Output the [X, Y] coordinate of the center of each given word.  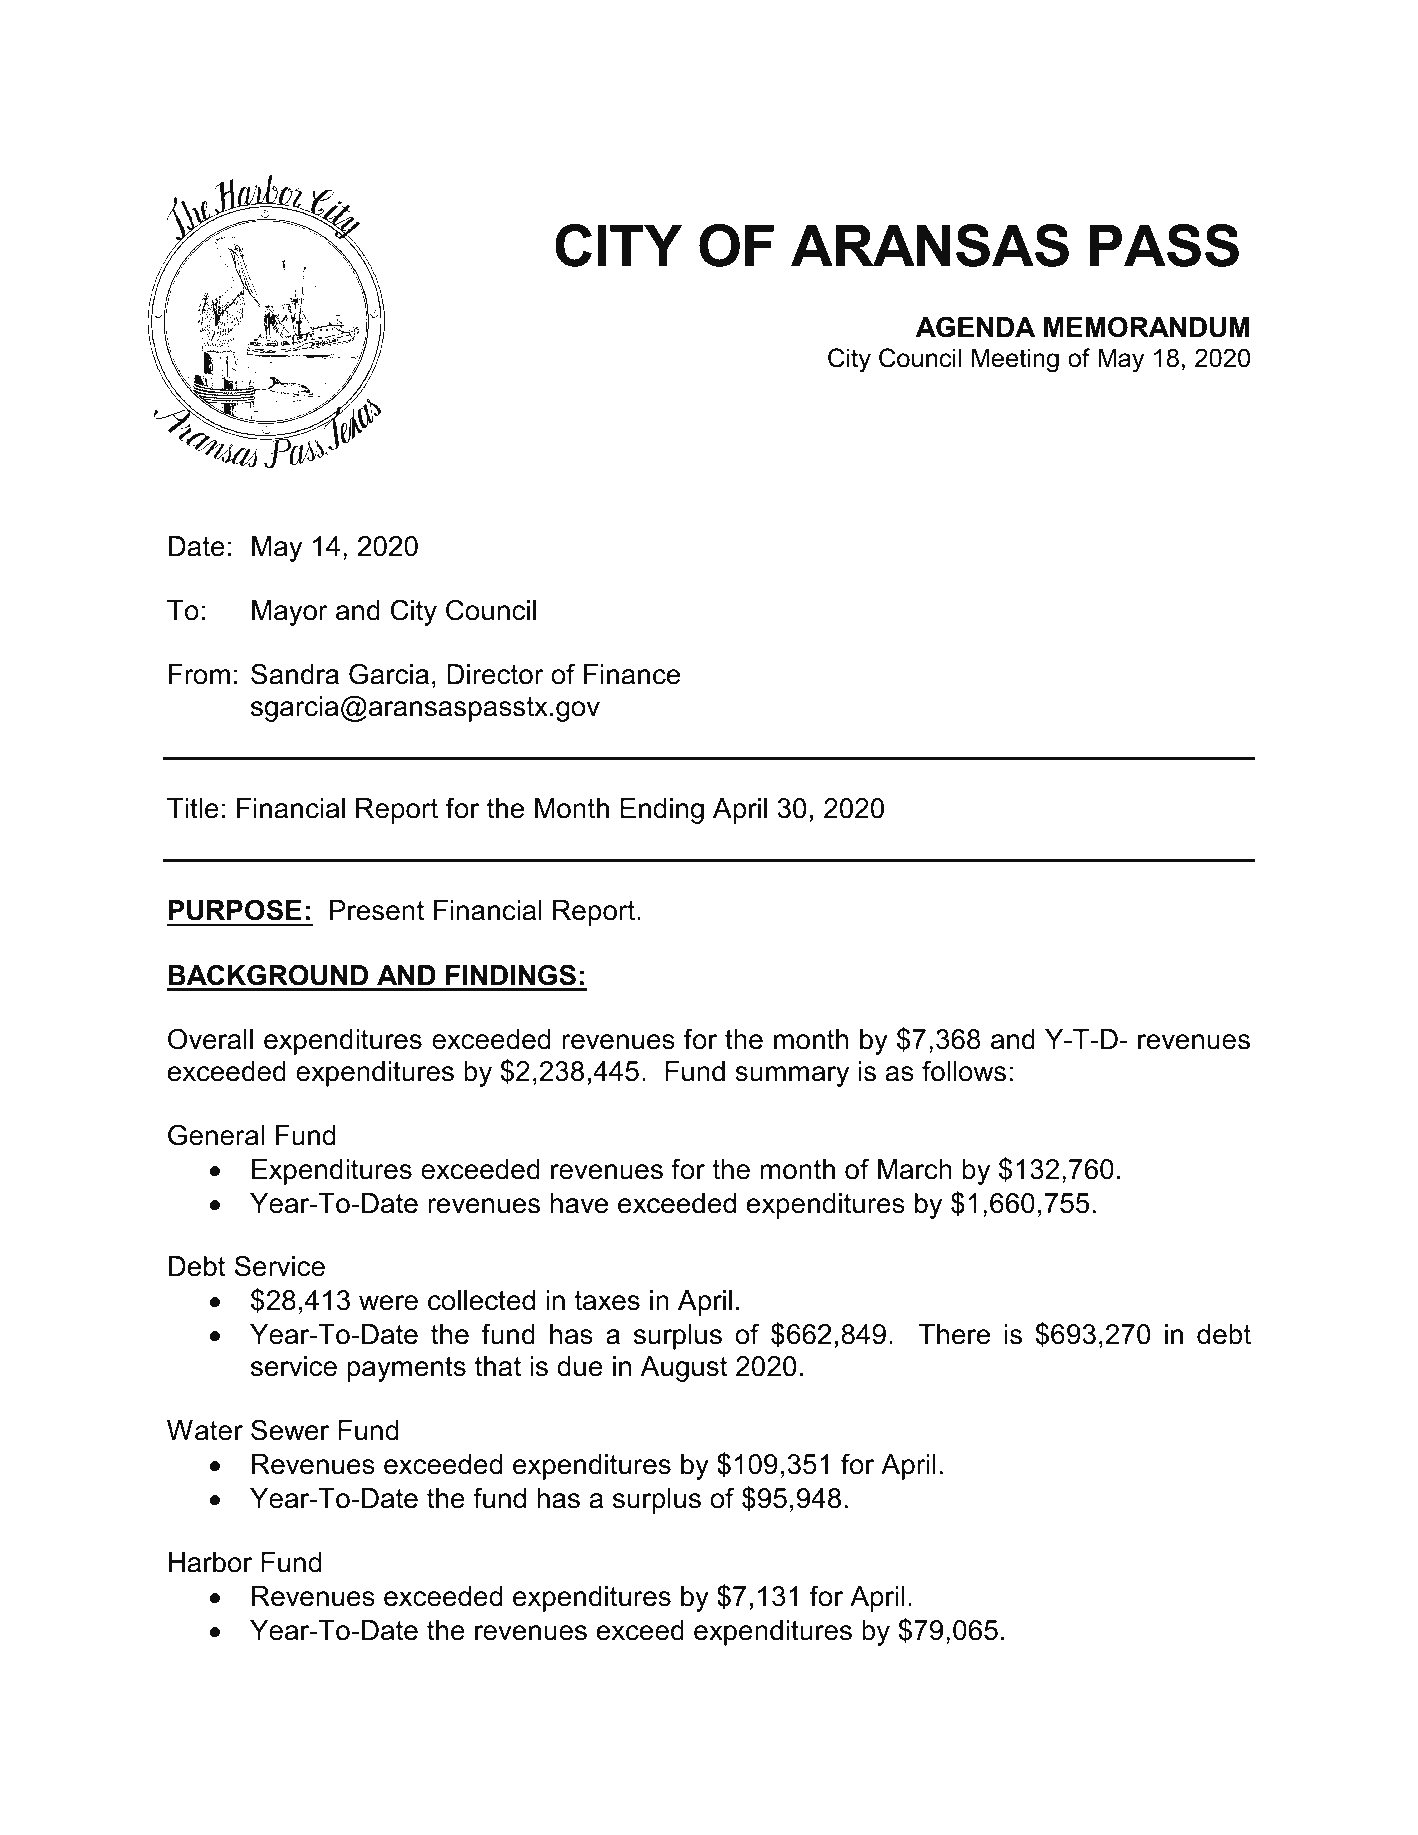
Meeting [1015, 360]
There [954, 1334]
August [684, 1369]
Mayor [290, 613]
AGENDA [975, 327]
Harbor [210, 1562]
